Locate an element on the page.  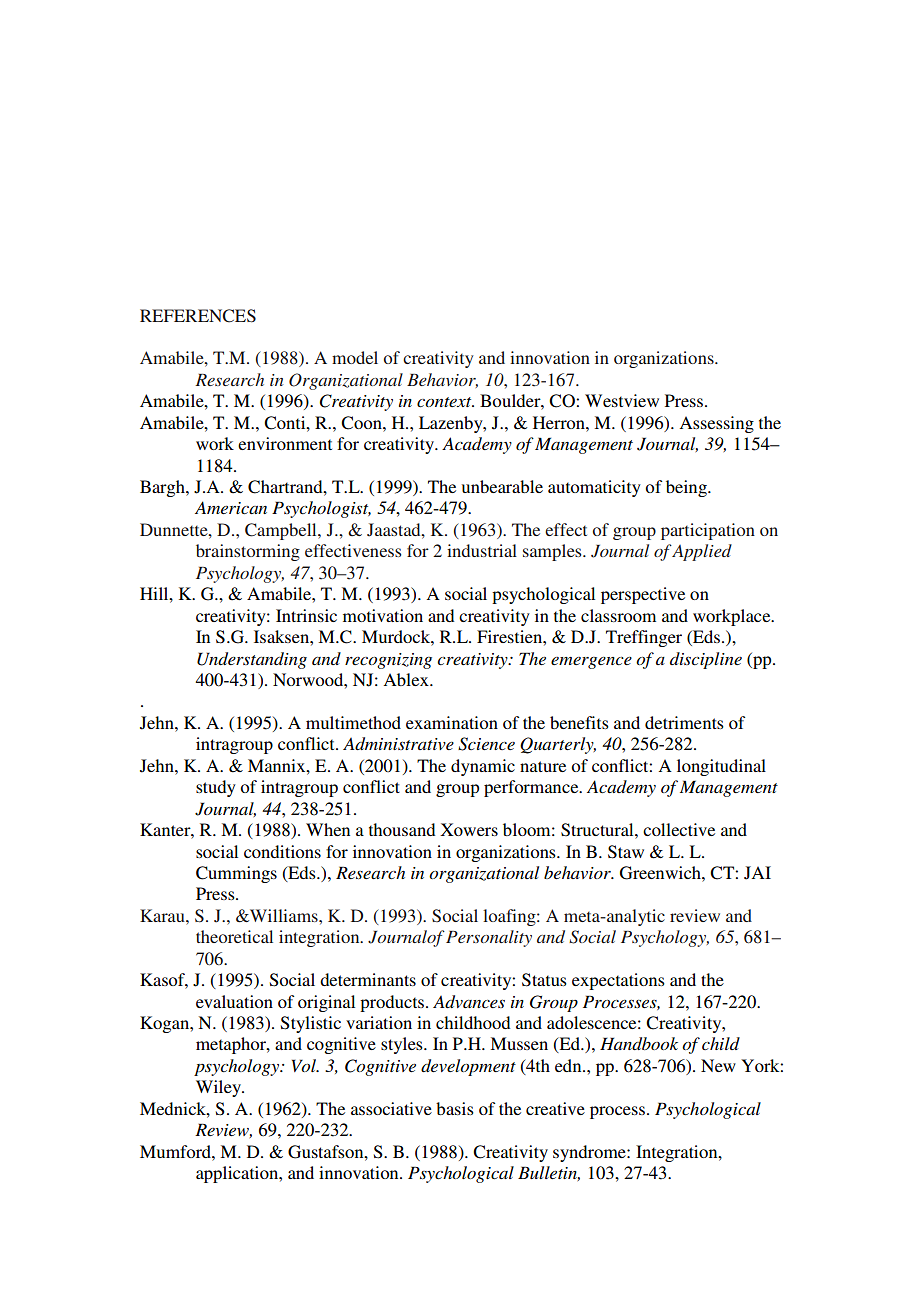
Wiley is located at coordinates (220, 1088).
